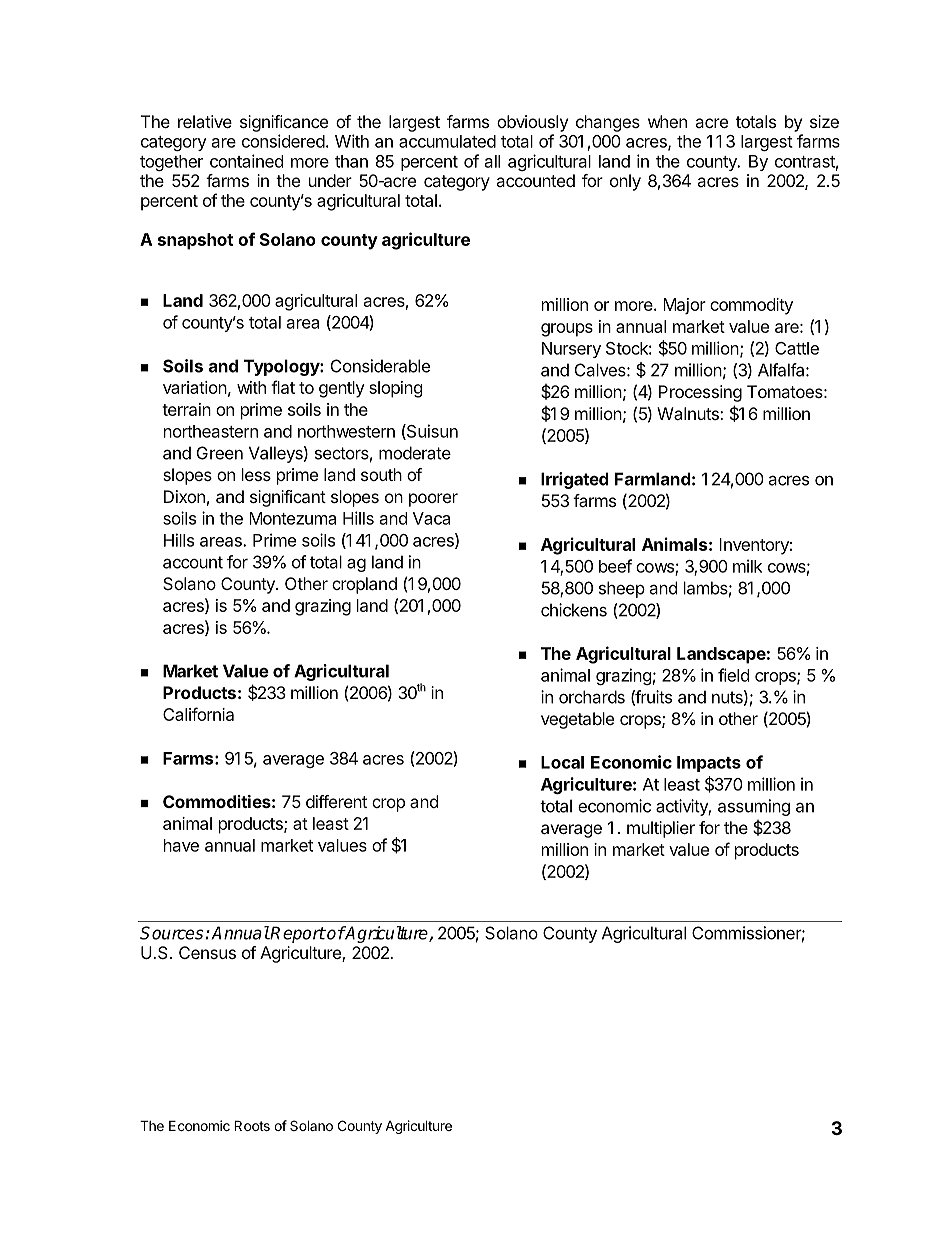 The image size is (952, 1233). Describe the element at coordinates (824, 121) in the screenshot. I see `size` at that location.
